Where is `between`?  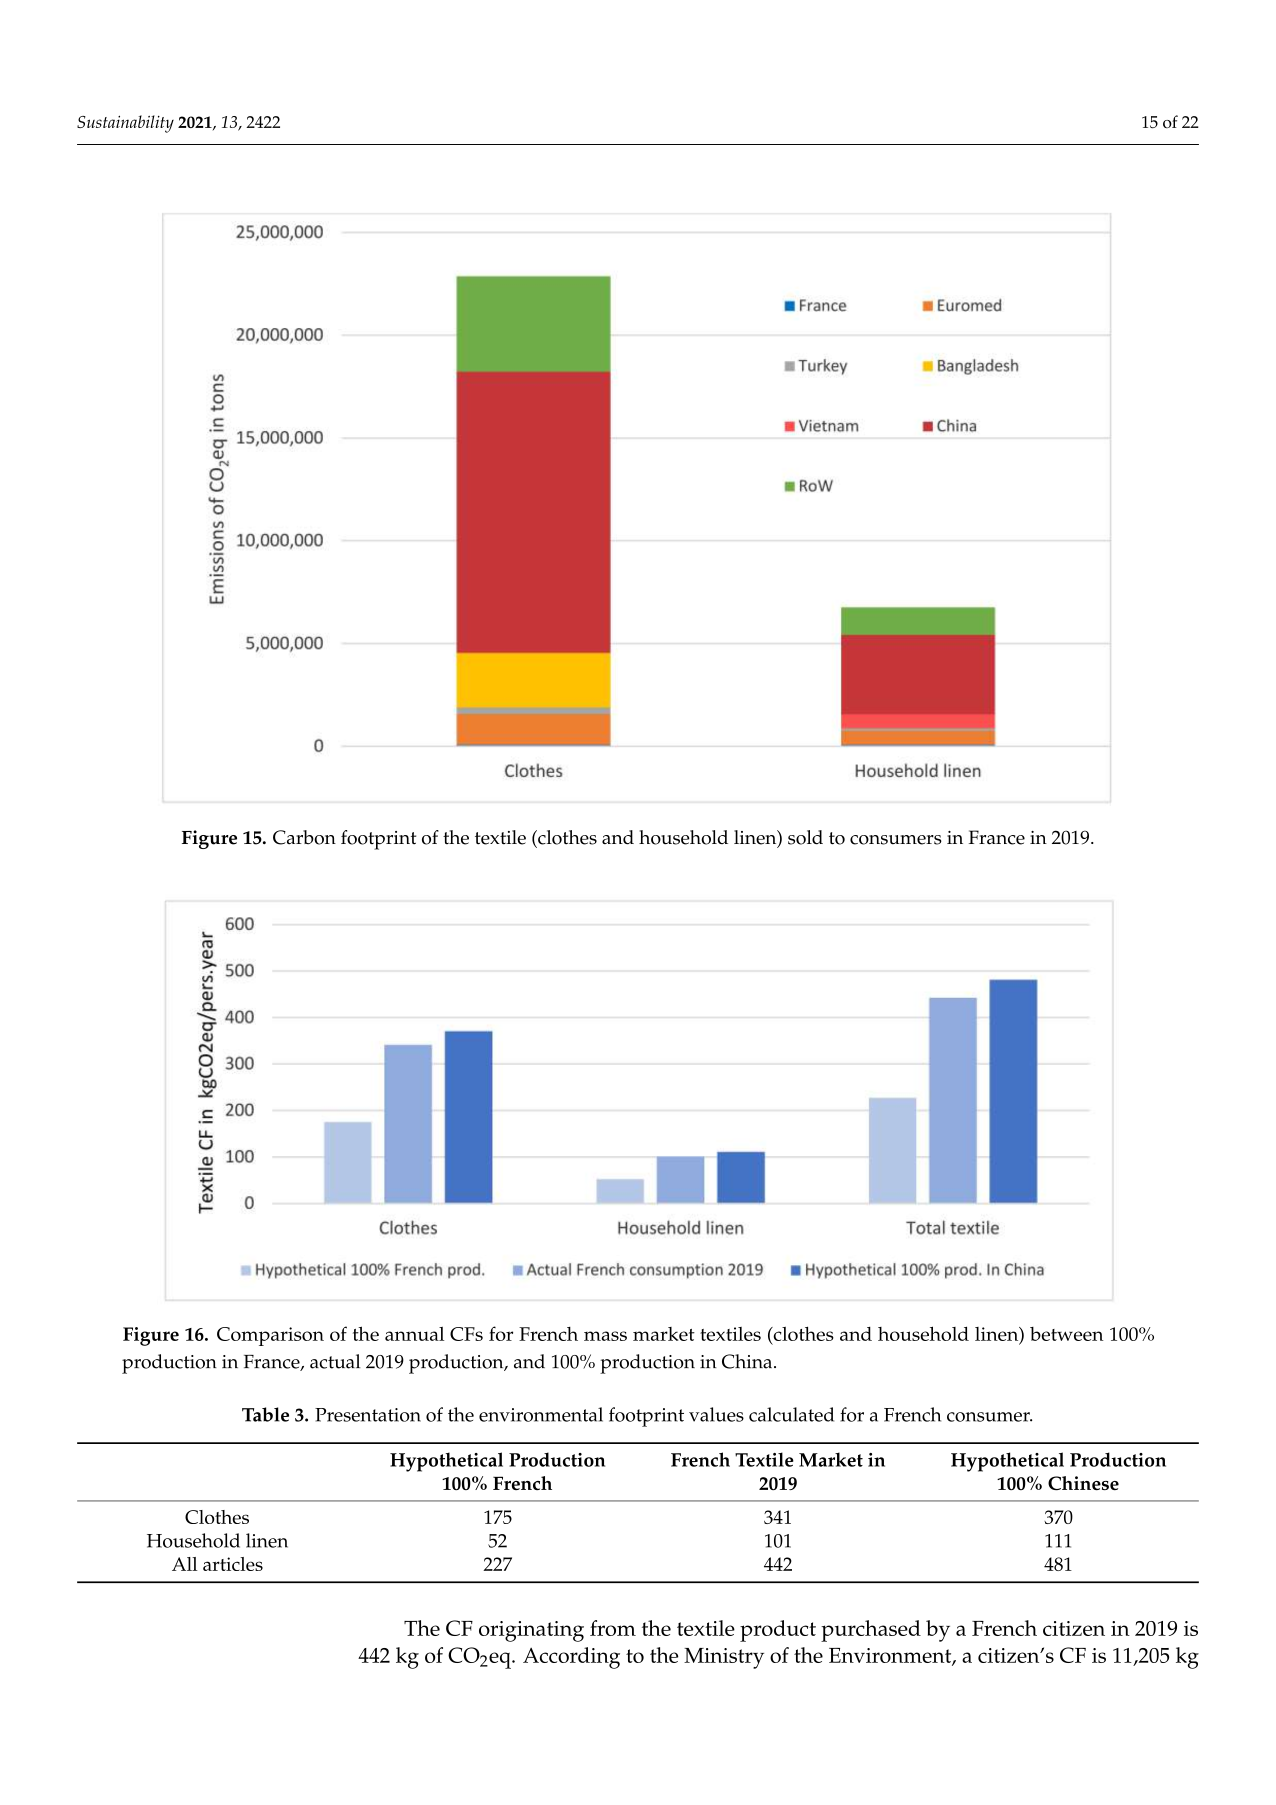 between is located at coordinates (1067, 1334).
